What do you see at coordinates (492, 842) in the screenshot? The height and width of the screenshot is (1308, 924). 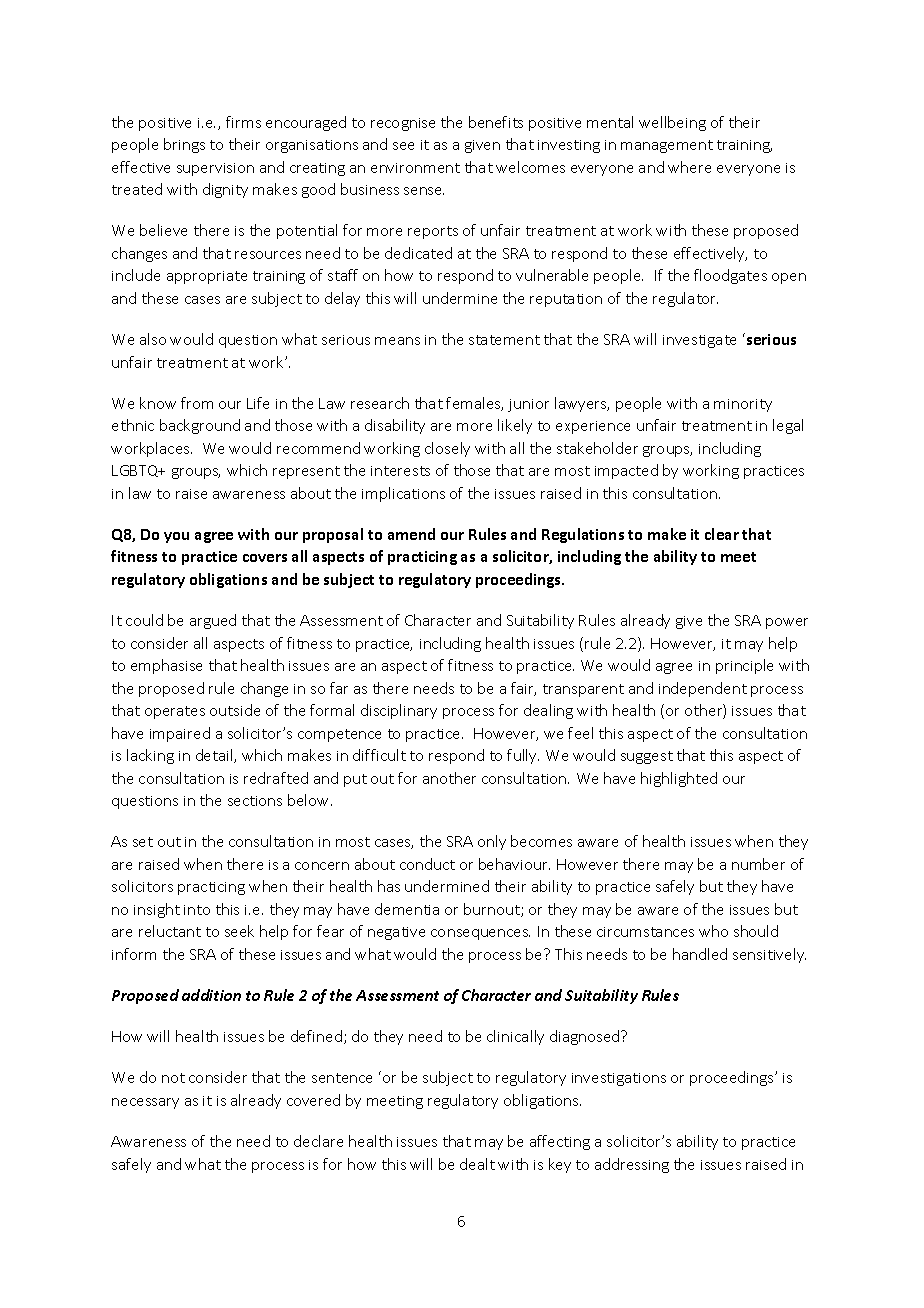 I see `only` at bounding box center [492, 842].
